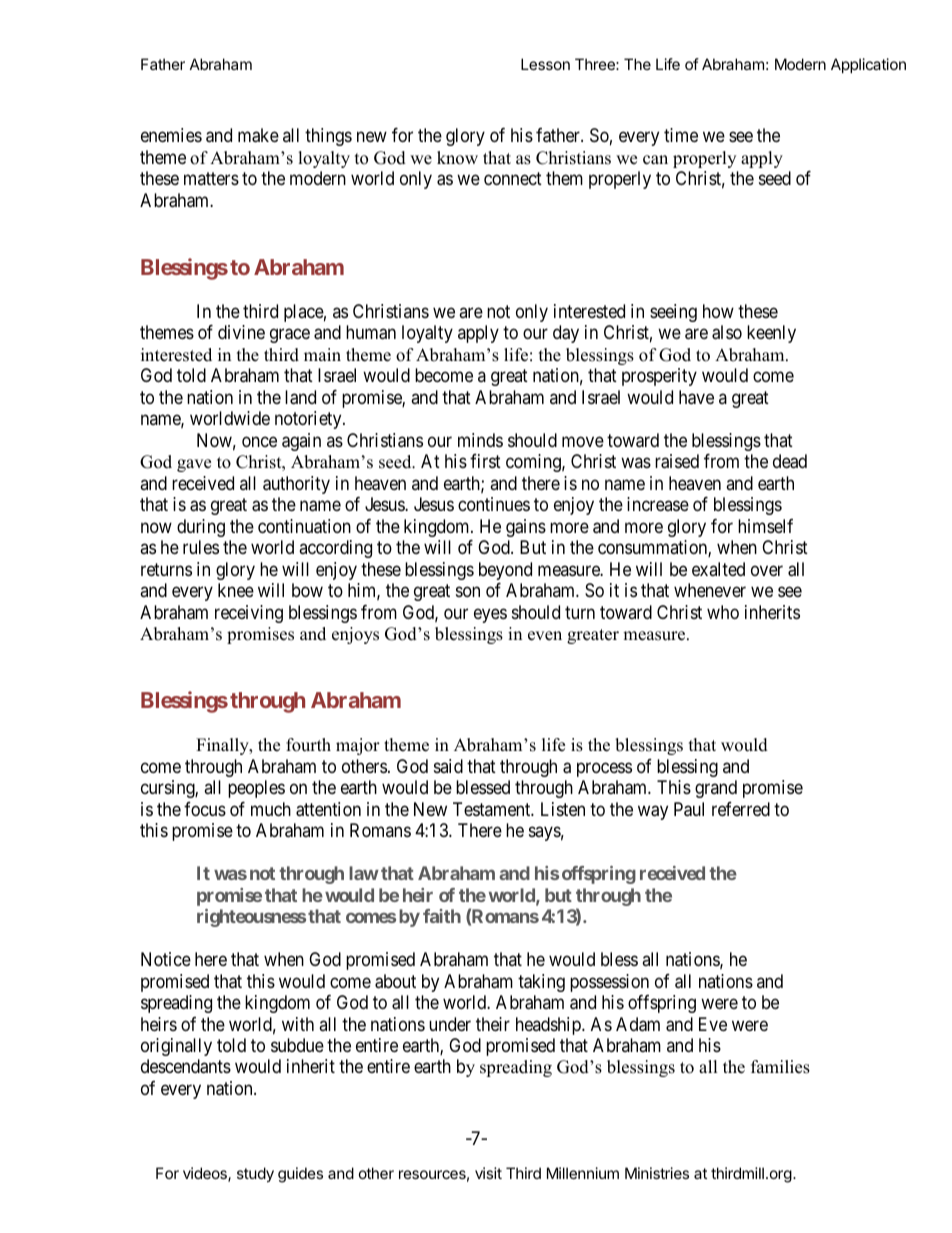 This page has width=952, height=1233. Describe the element at coordinates (765, 526) in the page. I see `himself` at that location.
